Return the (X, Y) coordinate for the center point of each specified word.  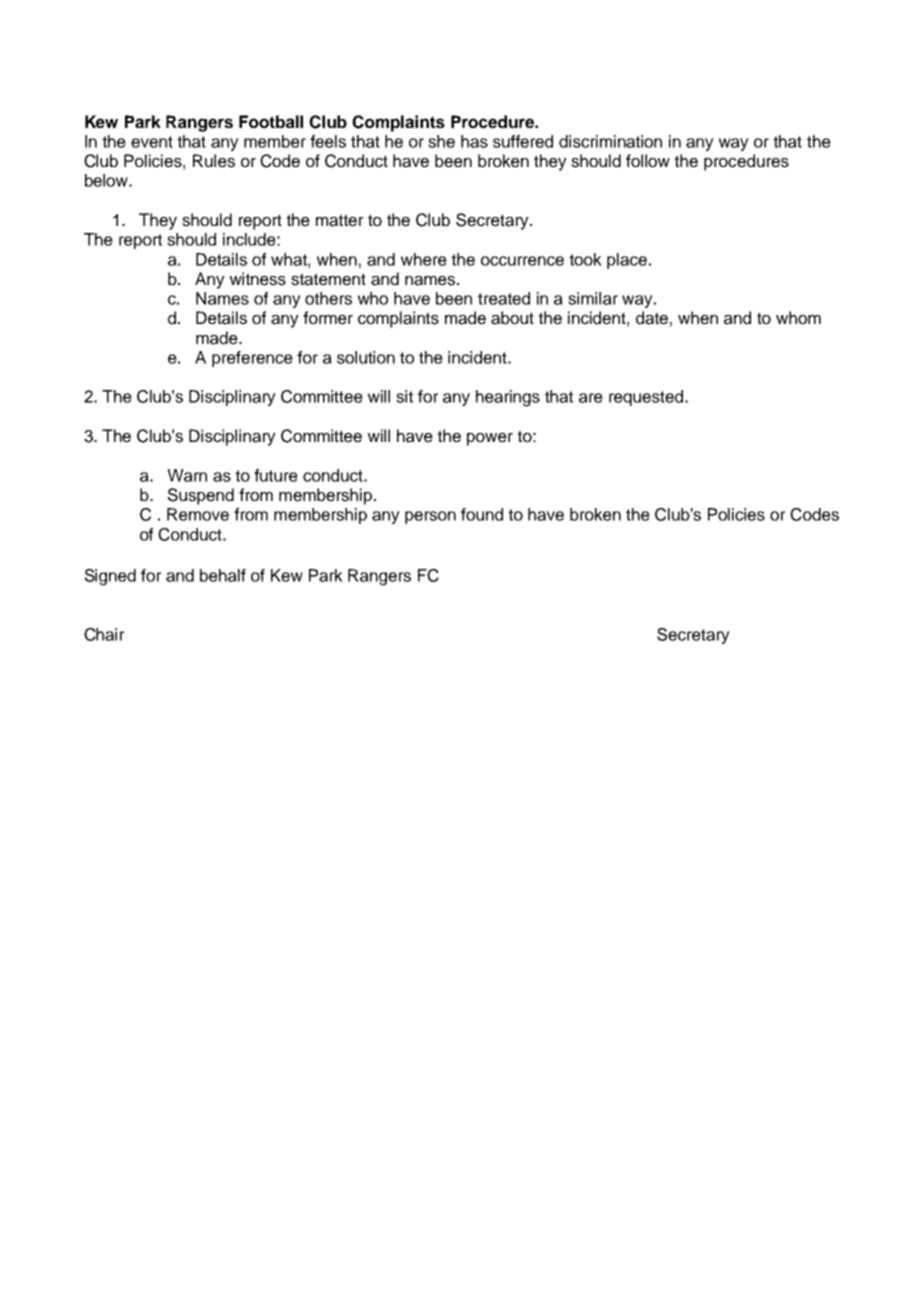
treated (504, 298)
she (441, 141)
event (152, 142)
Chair (104, 634)
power (490, 439)
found (482, 514)
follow (648, 160)
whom (798, 317)
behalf (223, 575)
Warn (187, 475)
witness (258, 279)
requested (646, 398)
